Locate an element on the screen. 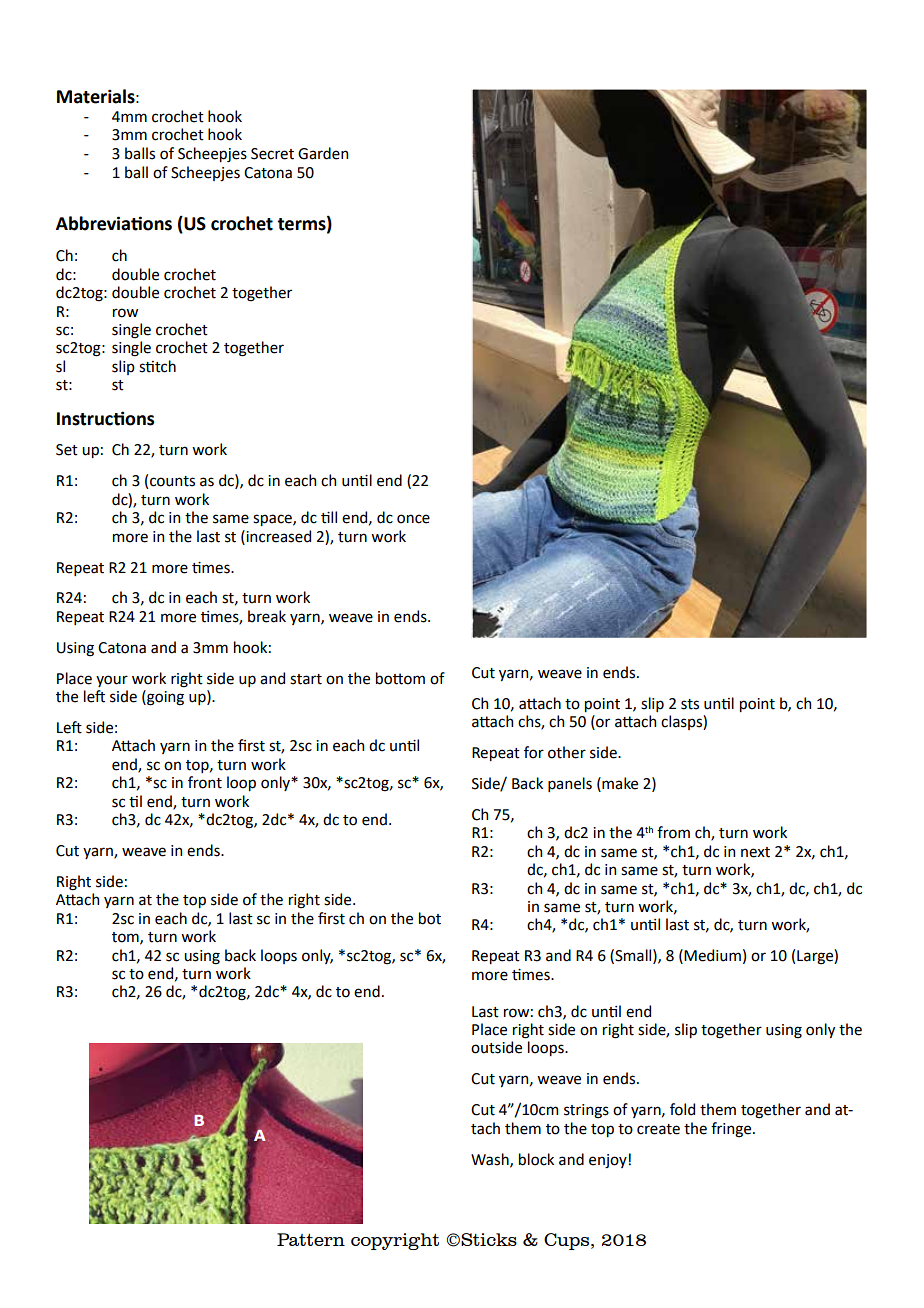  front is located at coordinates (205, 782).
